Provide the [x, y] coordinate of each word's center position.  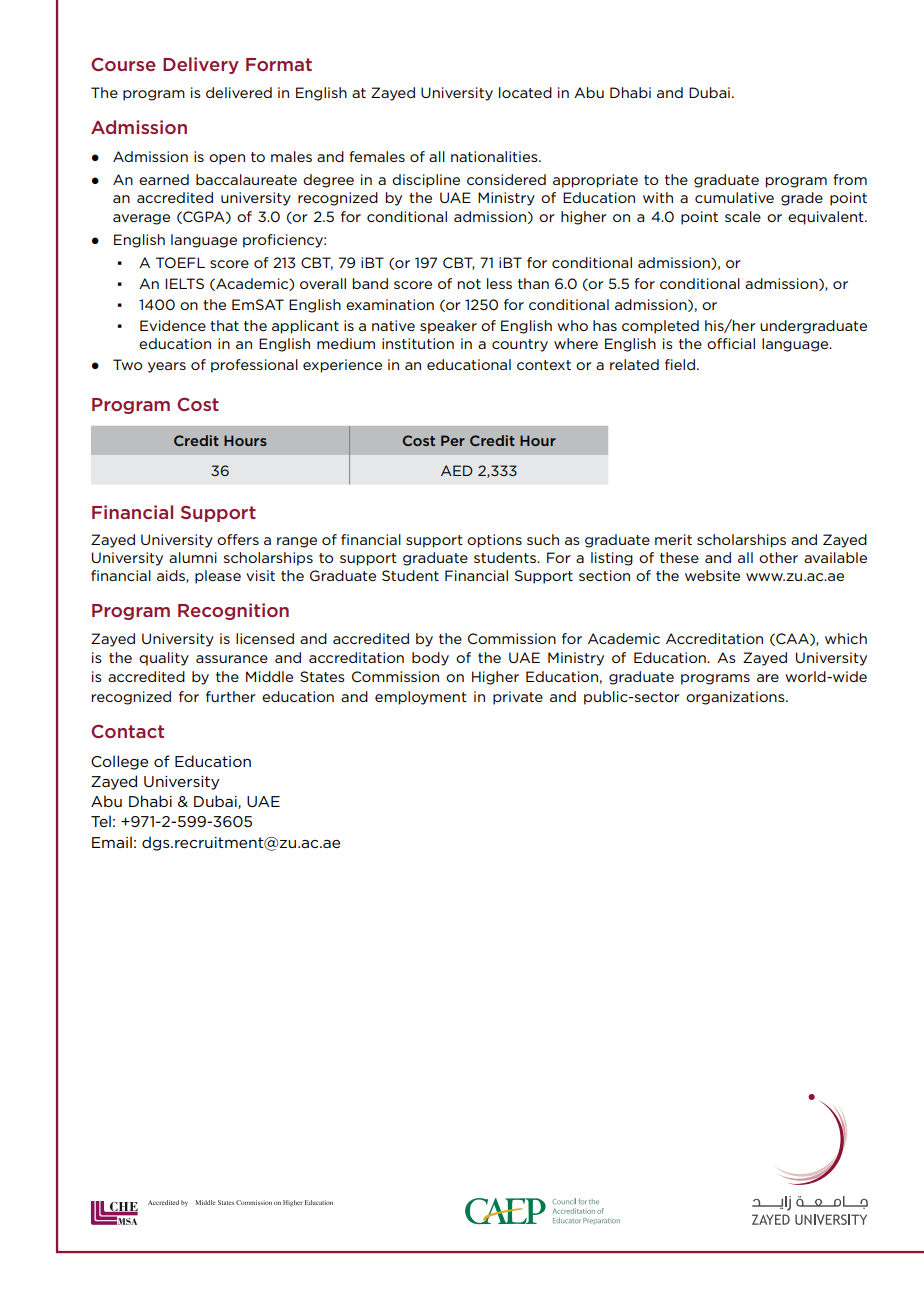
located [525, 92]
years [167, 367]
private [518, 698]
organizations [736, 698]
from [850, 179]
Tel [101, 821]
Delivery [201, 65]
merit [673, 539]
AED [457, 470]
